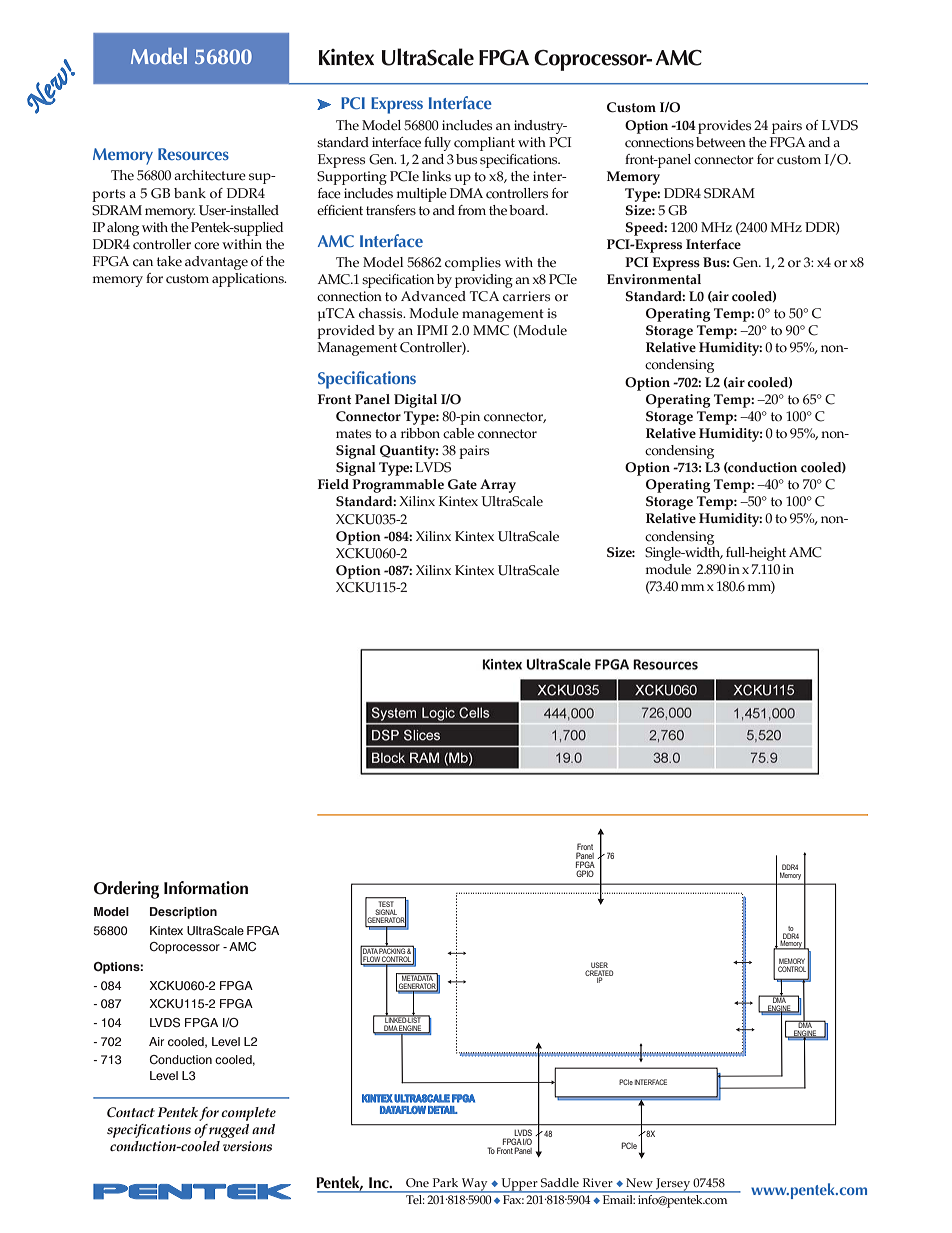 The height and width of the screenshot is (1233, 952). Describe the element at coordinates (721, 142) in the screenshot. I see `between` at that location.
